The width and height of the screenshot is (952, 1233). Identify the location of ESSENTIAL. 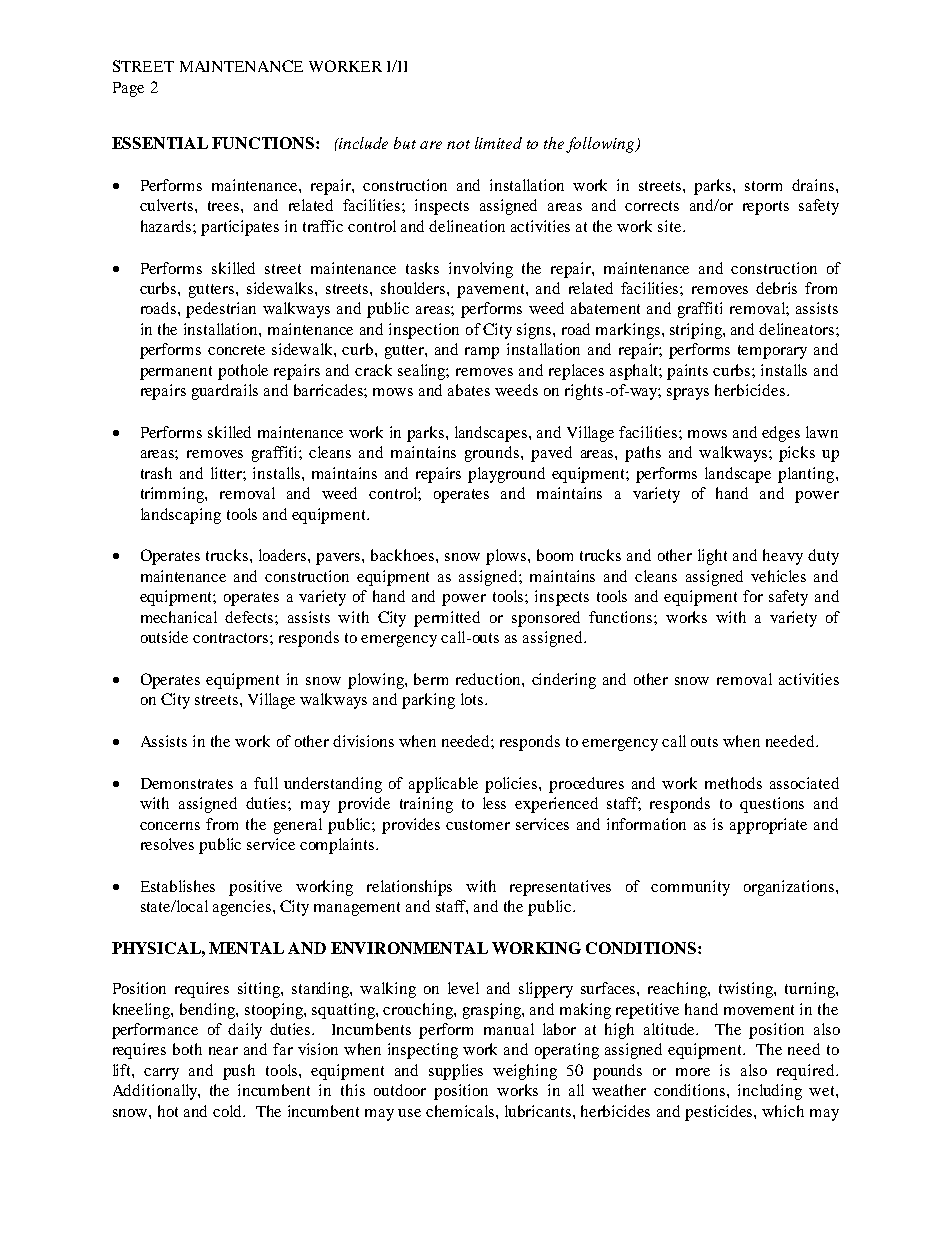
(160, 143).
